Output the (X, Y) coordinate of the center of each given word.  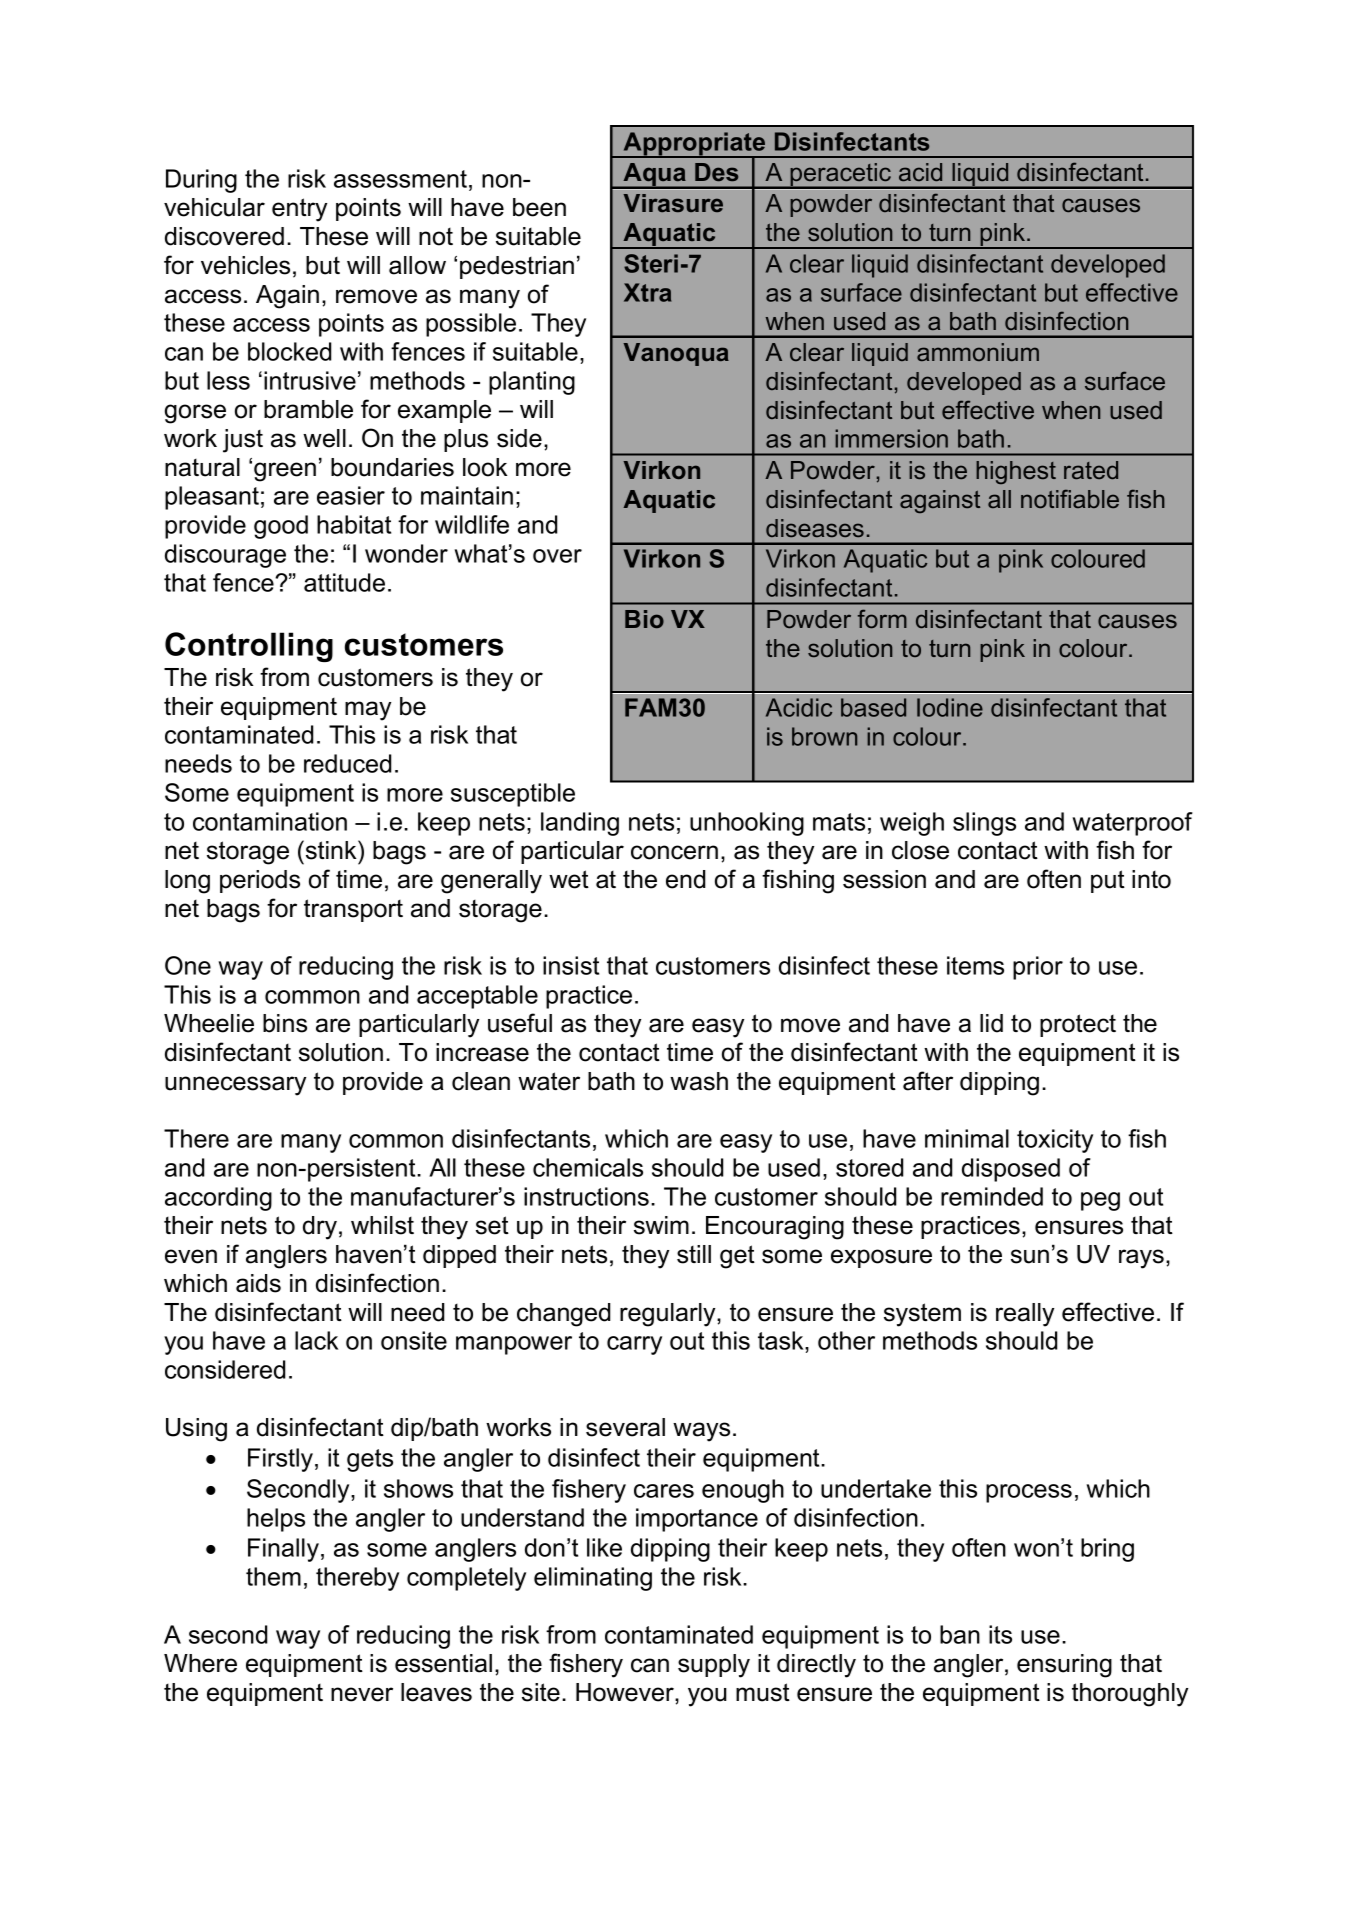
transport (353, 910)
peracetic (841, 176)
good (281, 527)
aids (258, 1283)
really (1025, 1315)
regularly (669, 1315)
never (362, 1694)
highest (1016, 472)
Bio (644, 619)
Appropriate (694, 145)
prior (1038, 968)
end (685, 879)
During (201, 181)
